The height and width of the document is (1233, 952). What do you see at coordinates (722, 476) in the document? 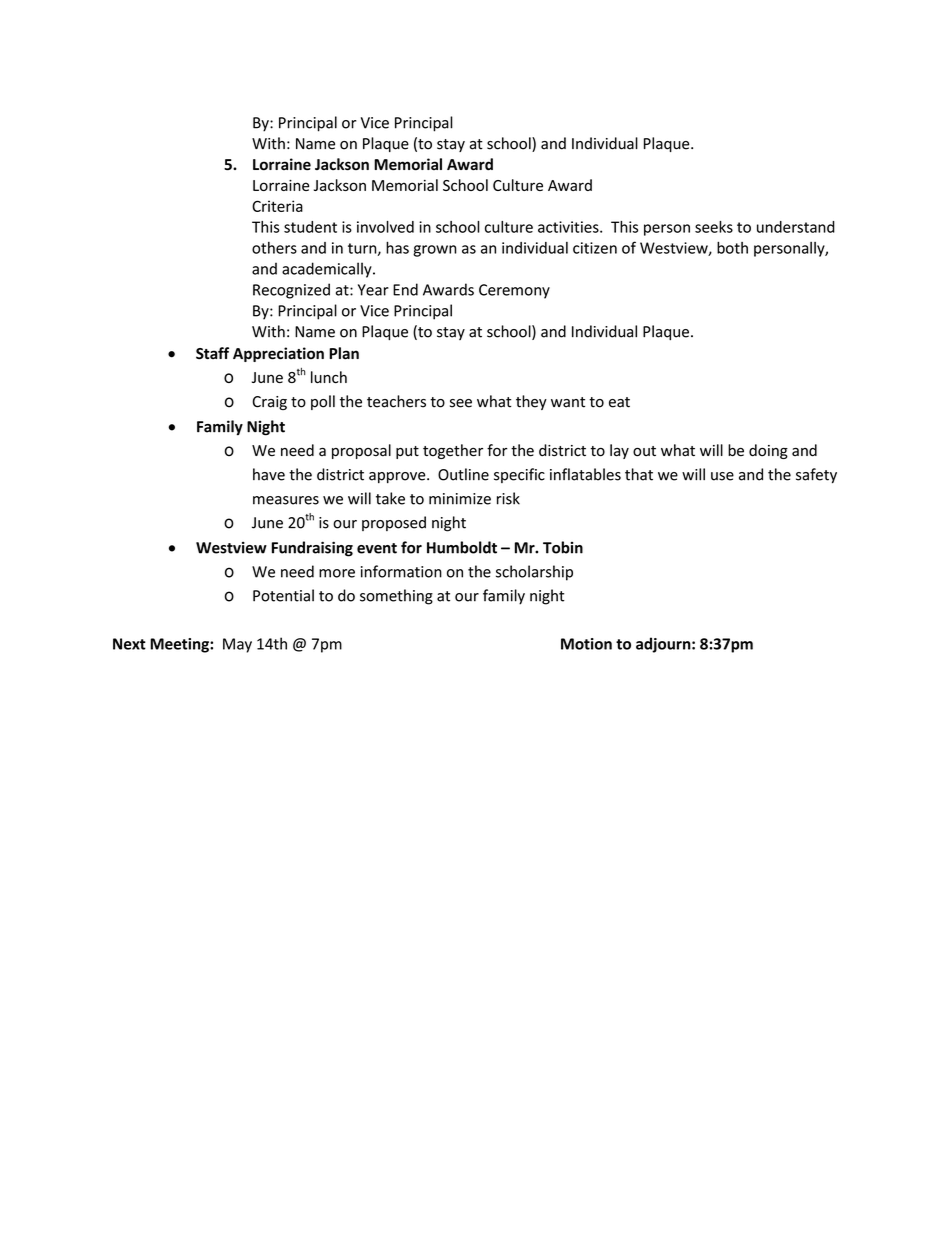
I see `use` at bounding box center [722, 476].
